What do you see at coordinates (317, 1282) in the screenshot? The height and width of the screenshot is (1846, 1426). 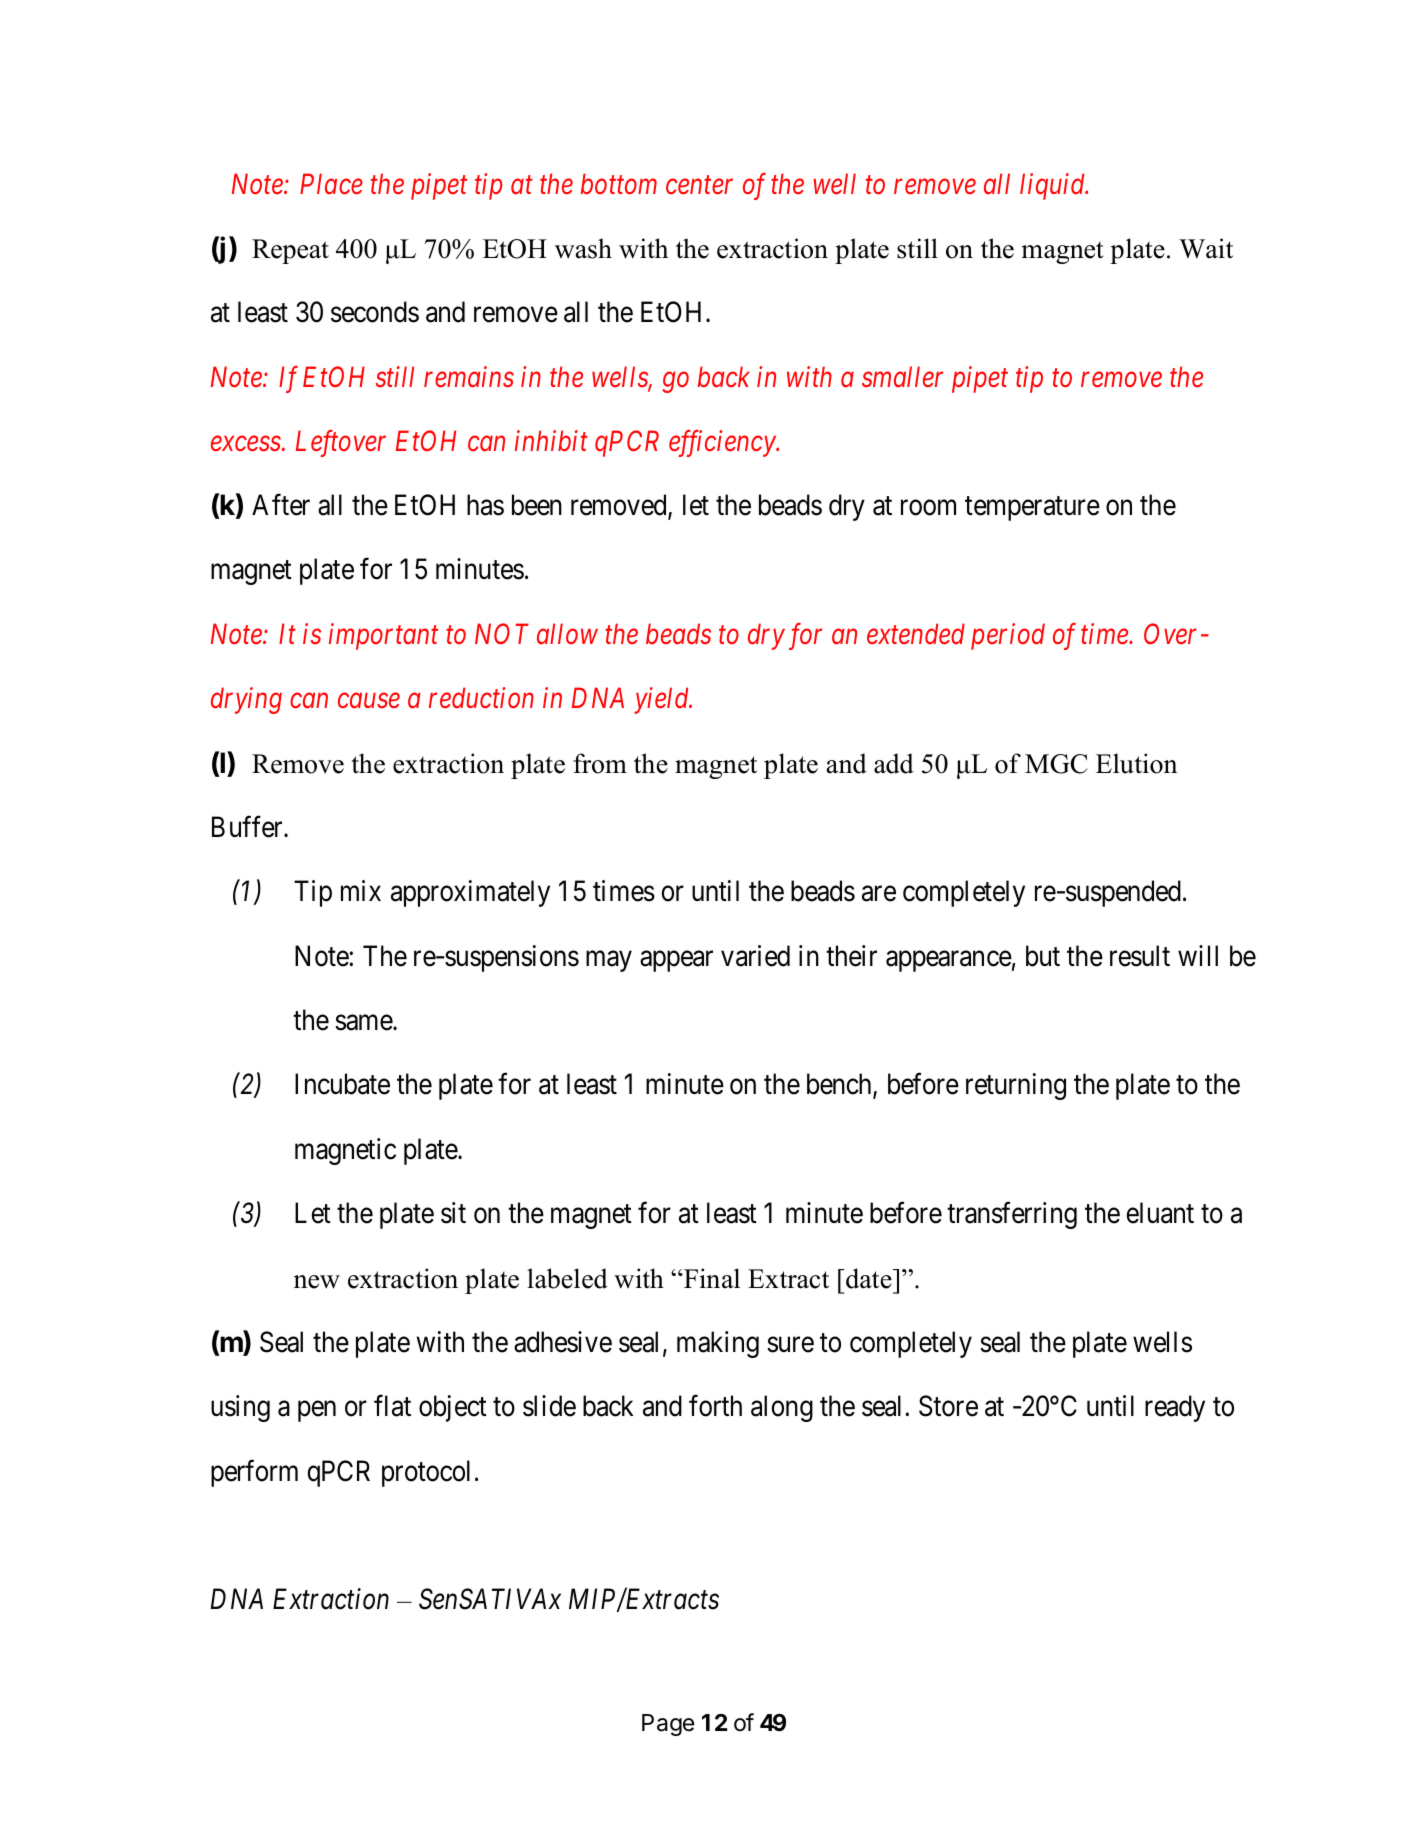 I see `new` at bounding box center [317, 1282].
